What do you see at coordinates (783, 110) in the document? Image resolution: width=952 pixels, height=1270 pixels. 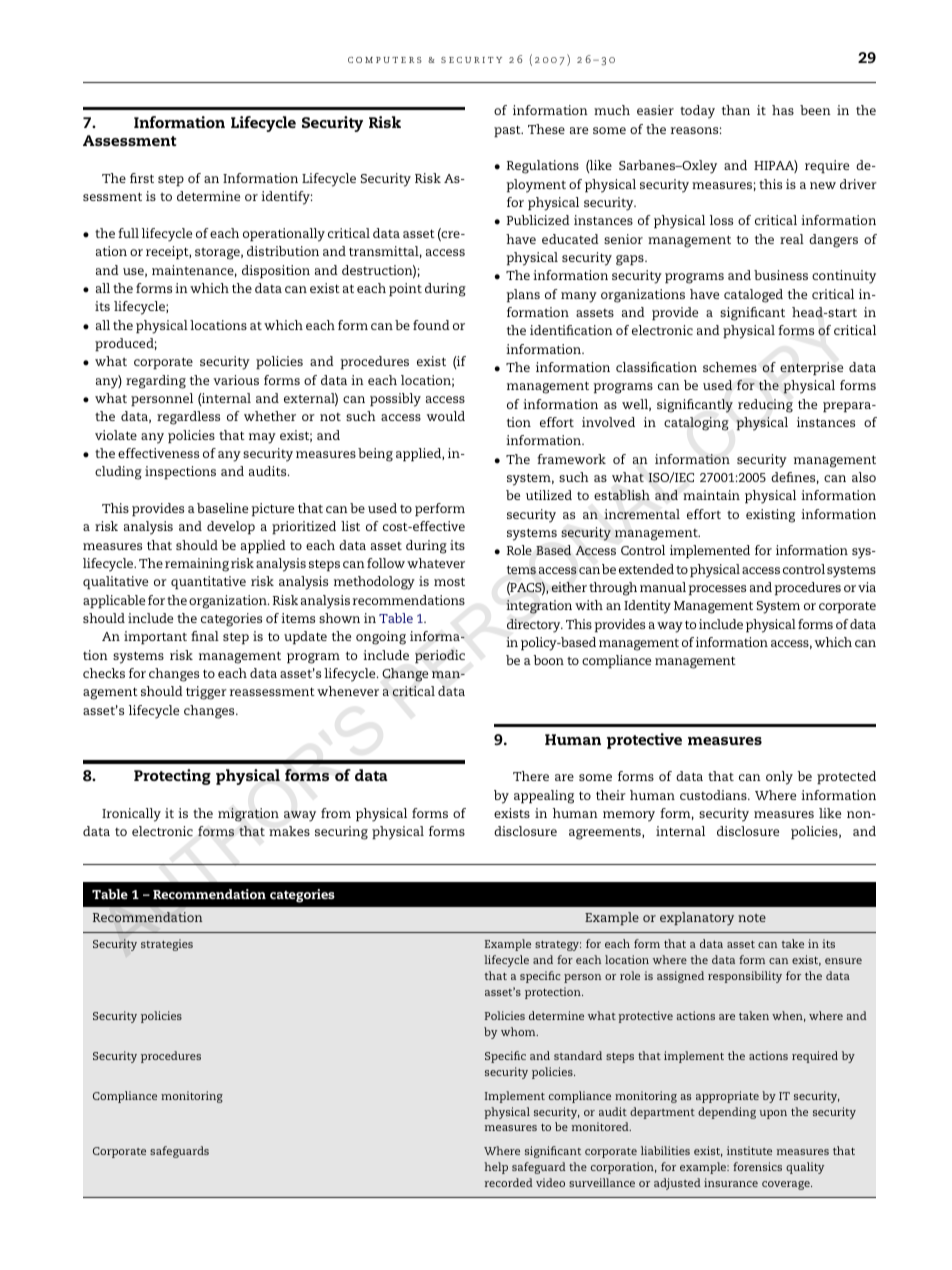 I see `has` at bounding box center [783, 110].
